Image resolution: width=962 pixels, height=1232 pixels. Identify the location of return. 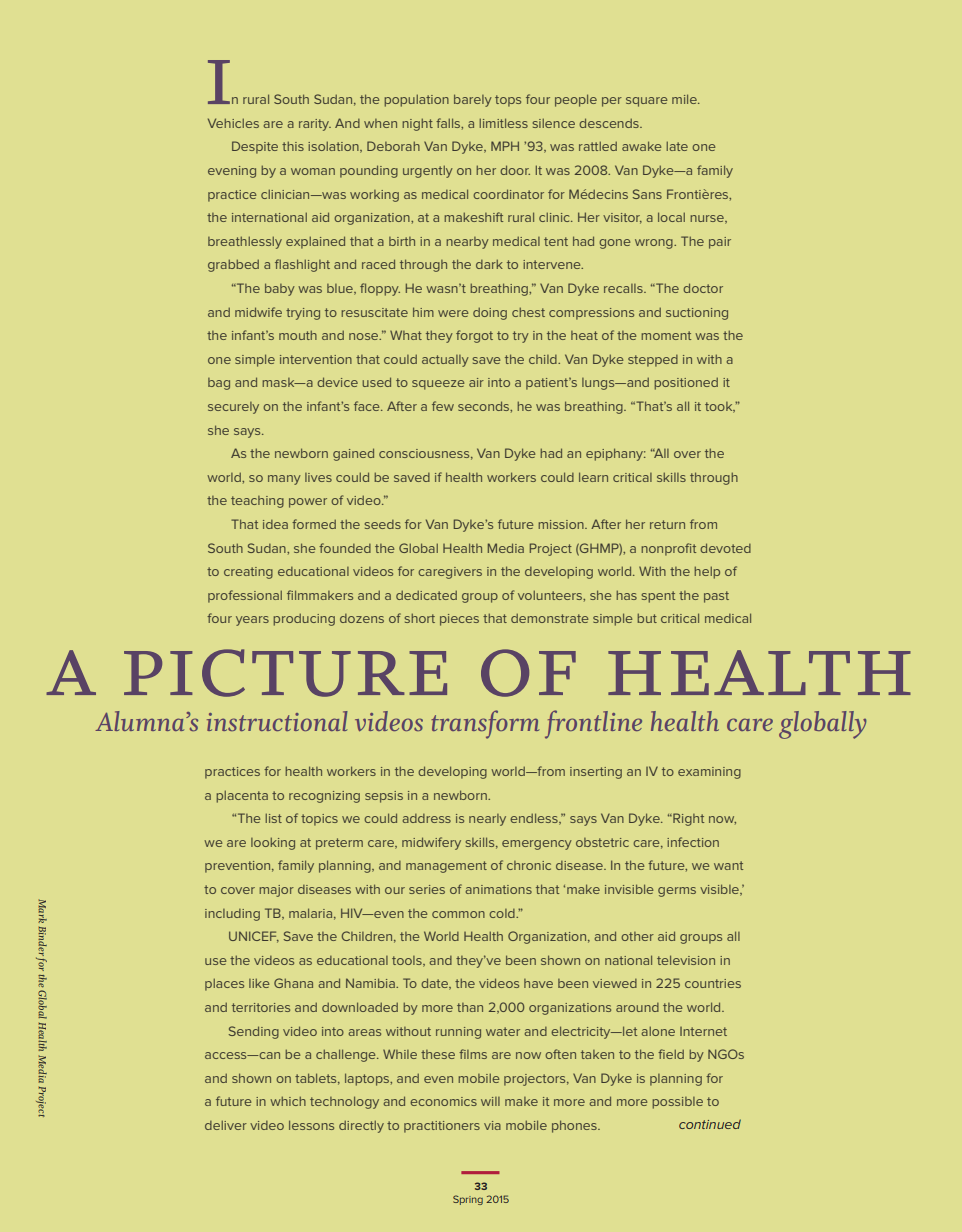
(667, 524).
